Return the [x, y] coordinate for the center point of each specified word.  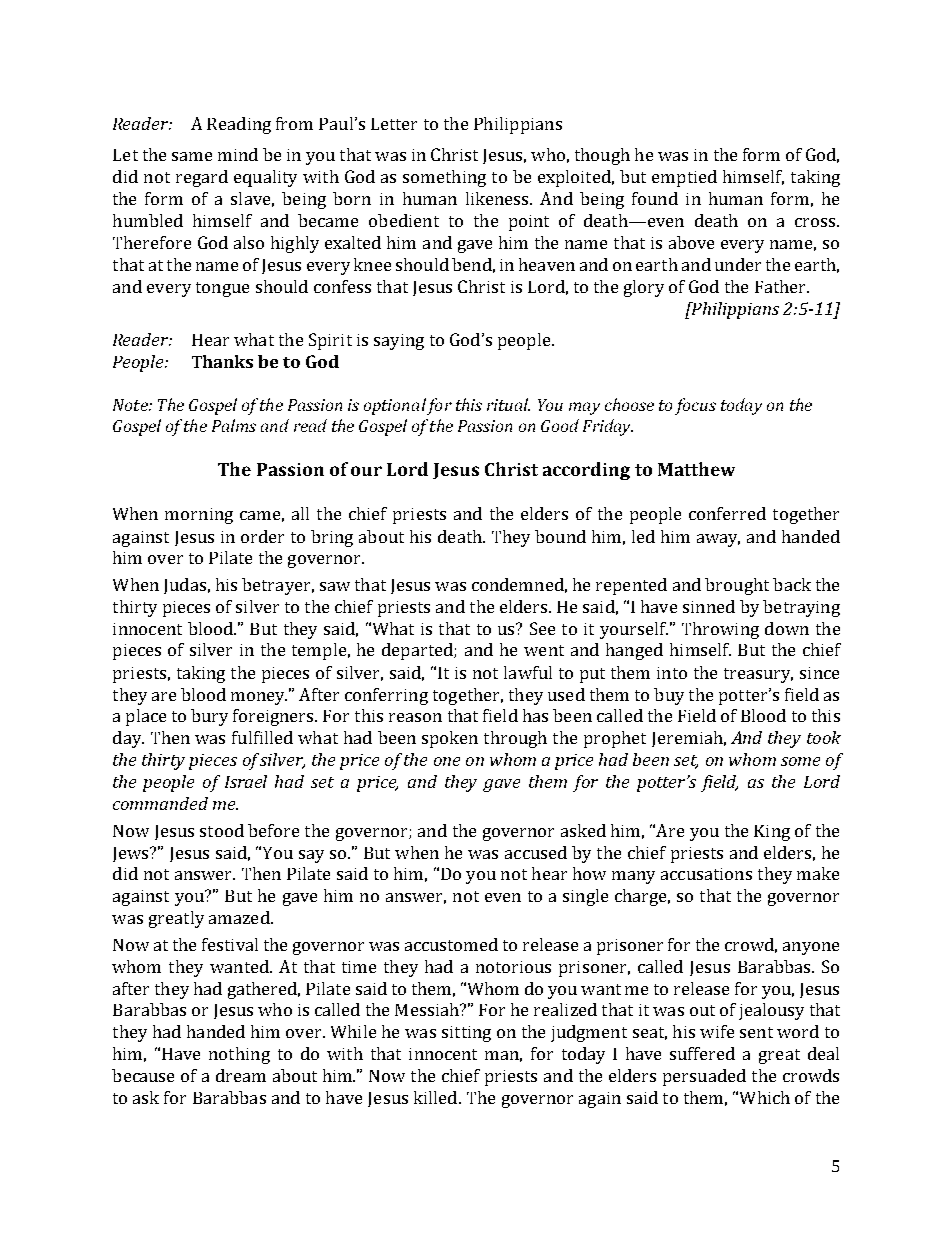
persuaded [704, 1077]
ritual [508, 404]
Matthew [696, 469]
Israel [246, 781]
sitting [466, 1034]
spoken [450, 739]
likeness [498, 198]
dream [241, 1075]
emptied [684, 178]
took [824, 737]
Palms [234, 425]
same [192, 156]
